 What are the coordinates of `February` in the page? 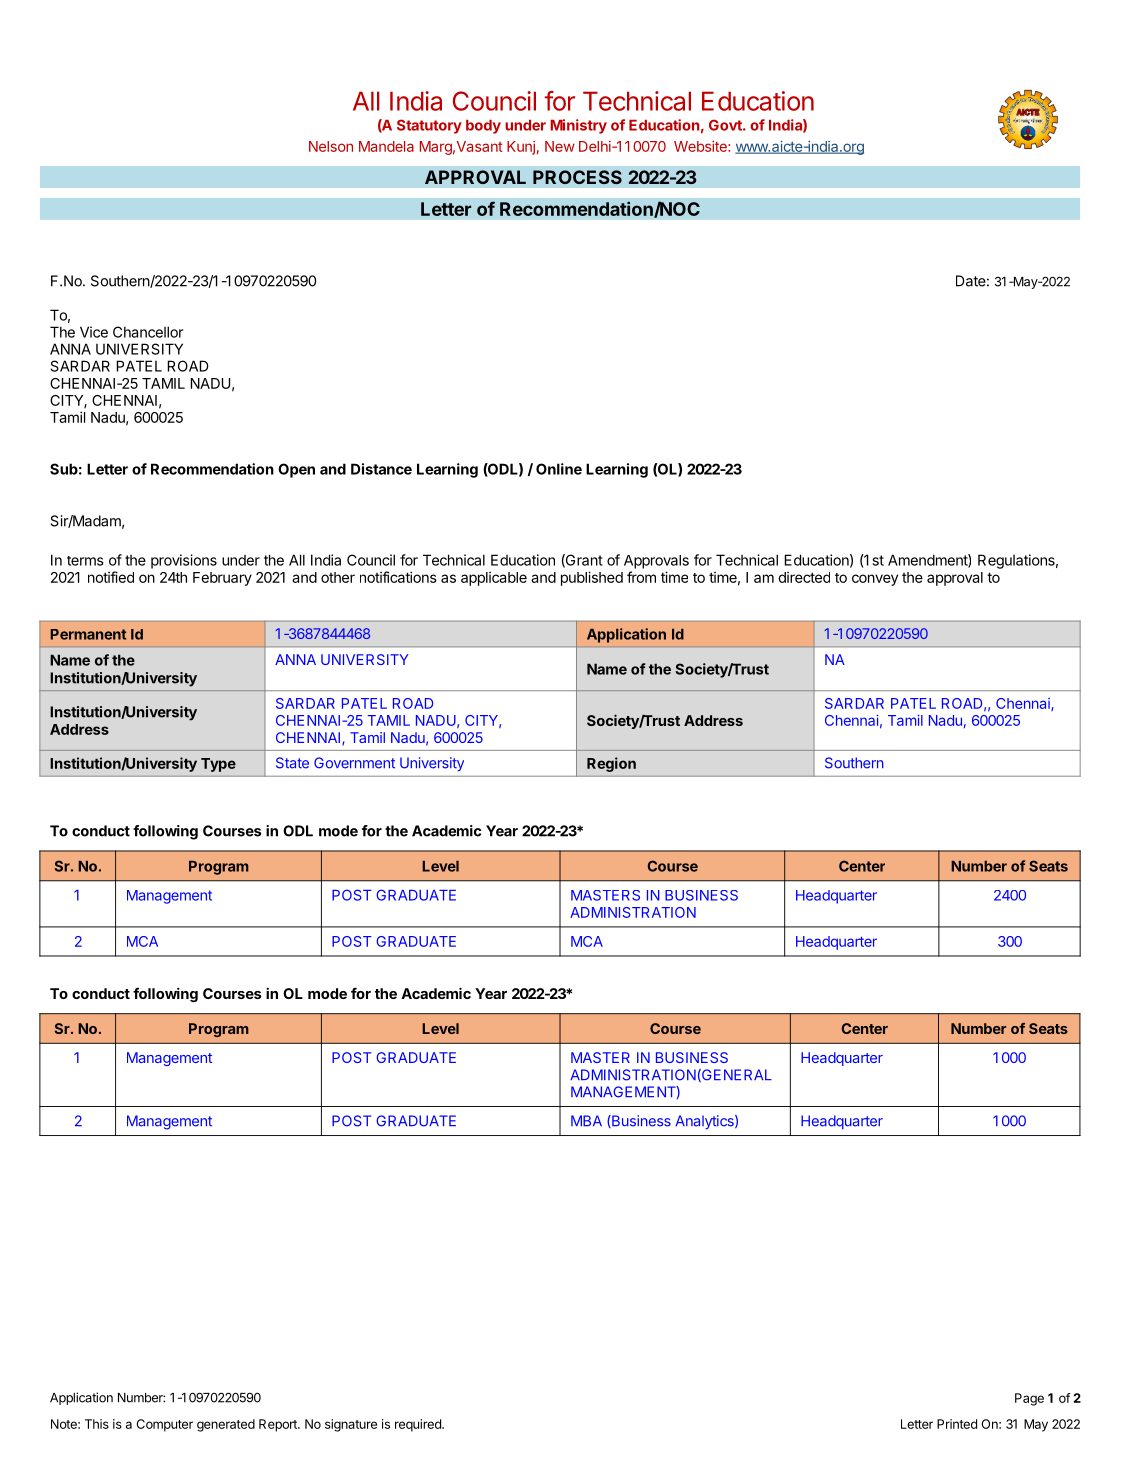 It's located at (222, 579).
